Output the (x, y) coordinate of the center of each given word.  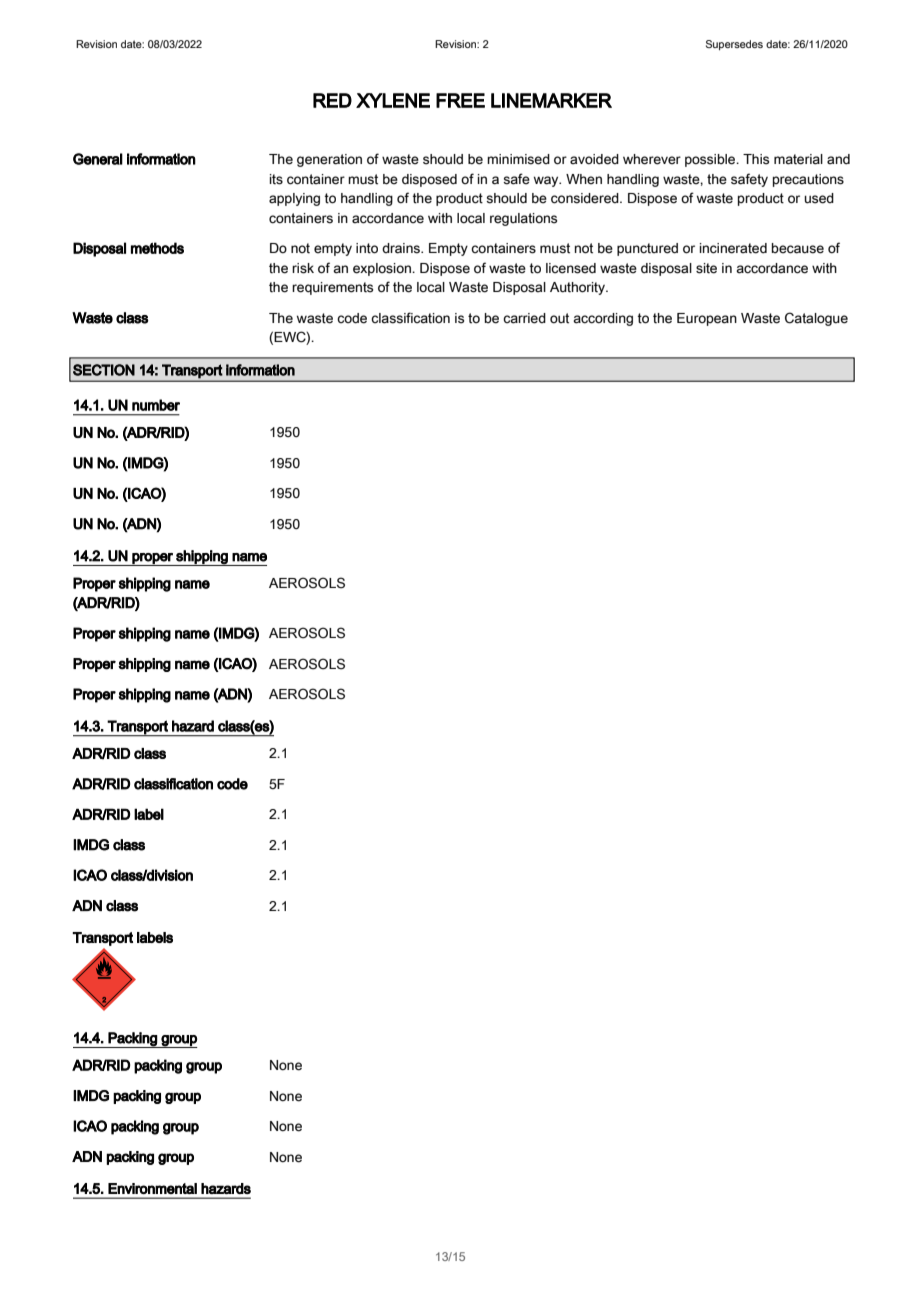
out (559, 318)
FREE (460, 100)
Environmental (152, 1188)
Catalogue (816, 319)
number (156, 405)
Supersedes (734, 45)
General (98, 159)
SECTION (104, 370)
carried (524, 318)
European (707, 319)
